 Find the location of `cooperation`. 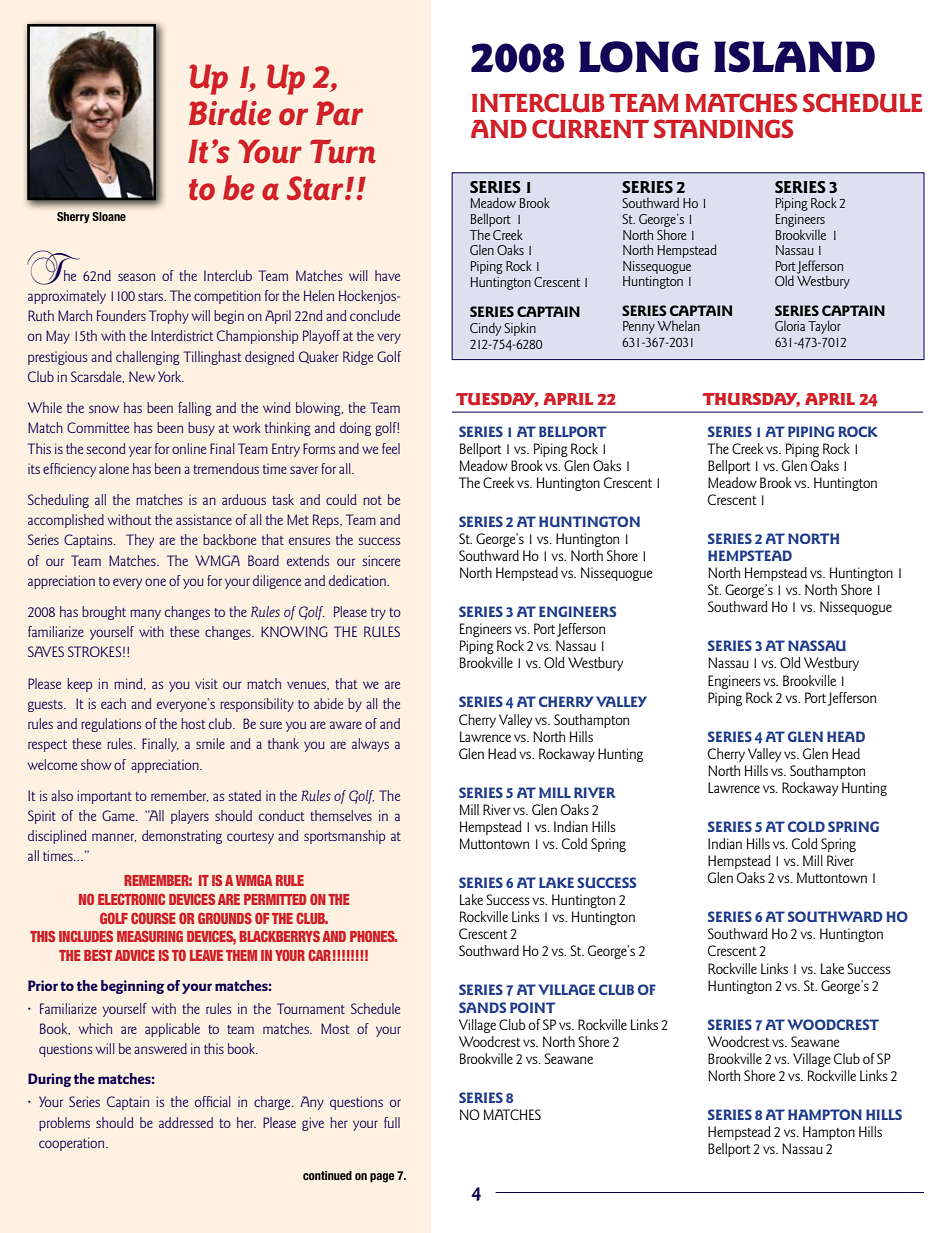

cooperation is located at coordinates (73, 1144).
